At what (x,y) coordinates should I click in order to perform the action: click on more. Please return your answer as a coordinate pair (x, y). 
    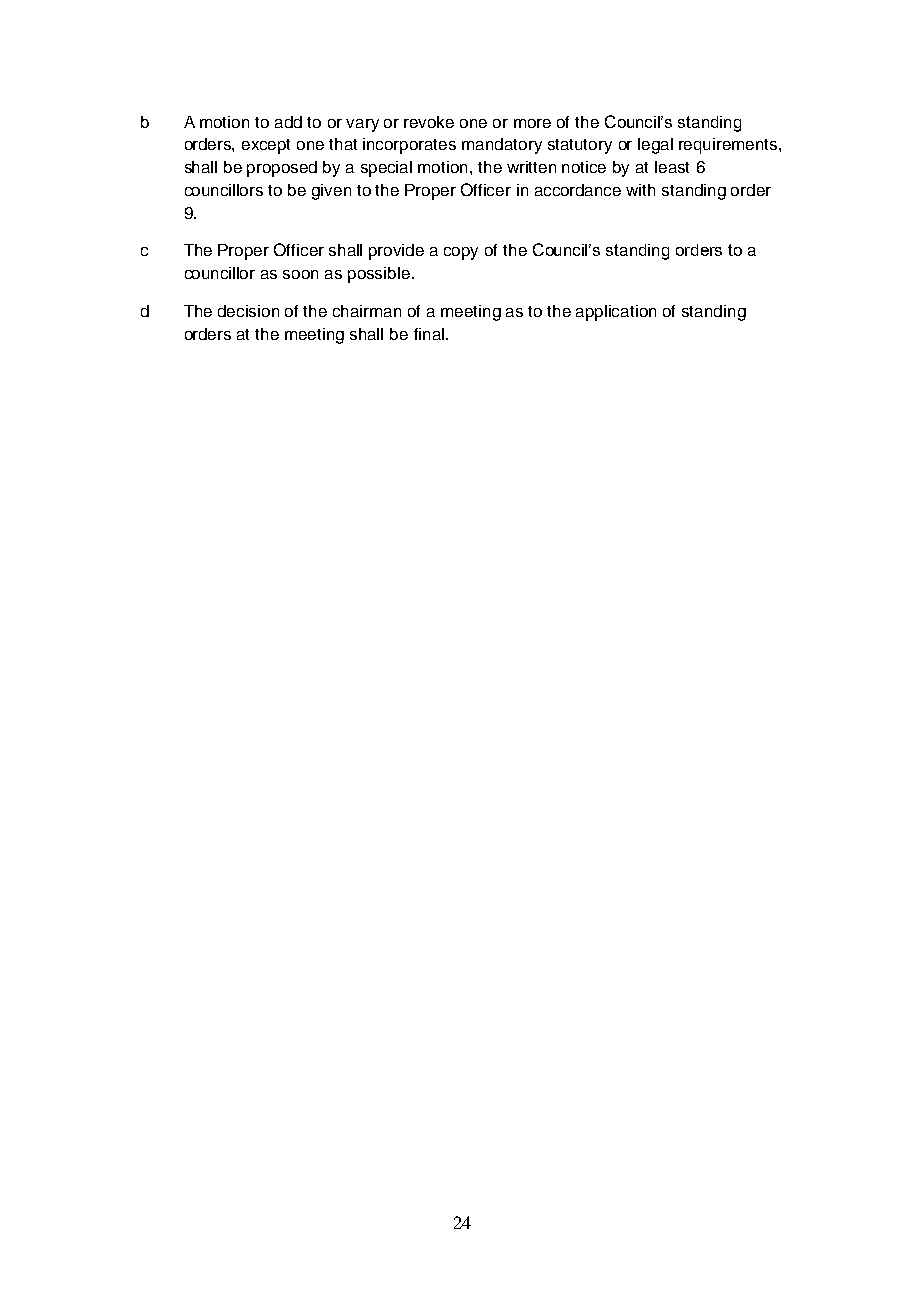
    Looking at the image, I should click on (532, 123).
